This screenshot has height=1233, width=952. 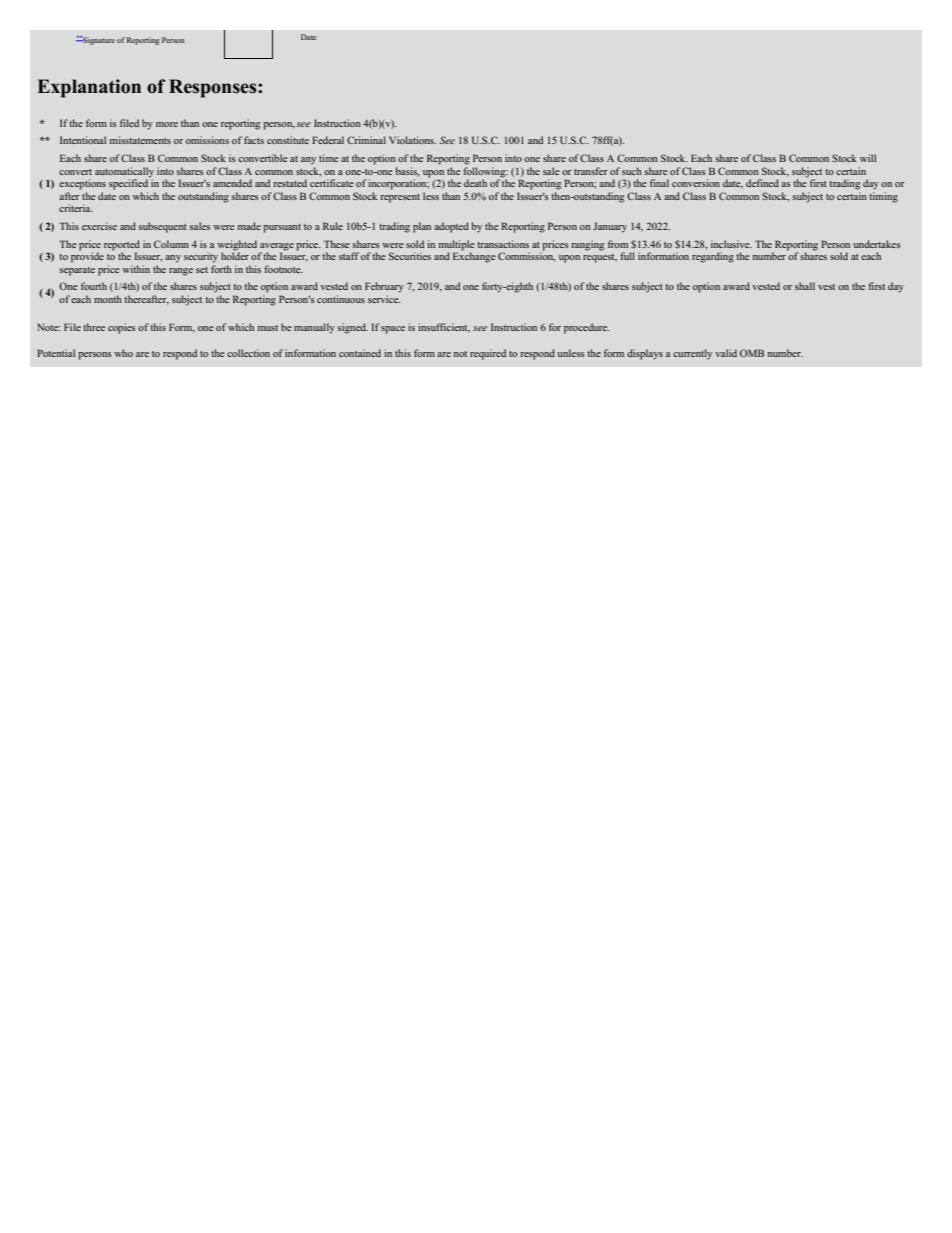 I want to click on Violations, so click(x=412, y=140).
